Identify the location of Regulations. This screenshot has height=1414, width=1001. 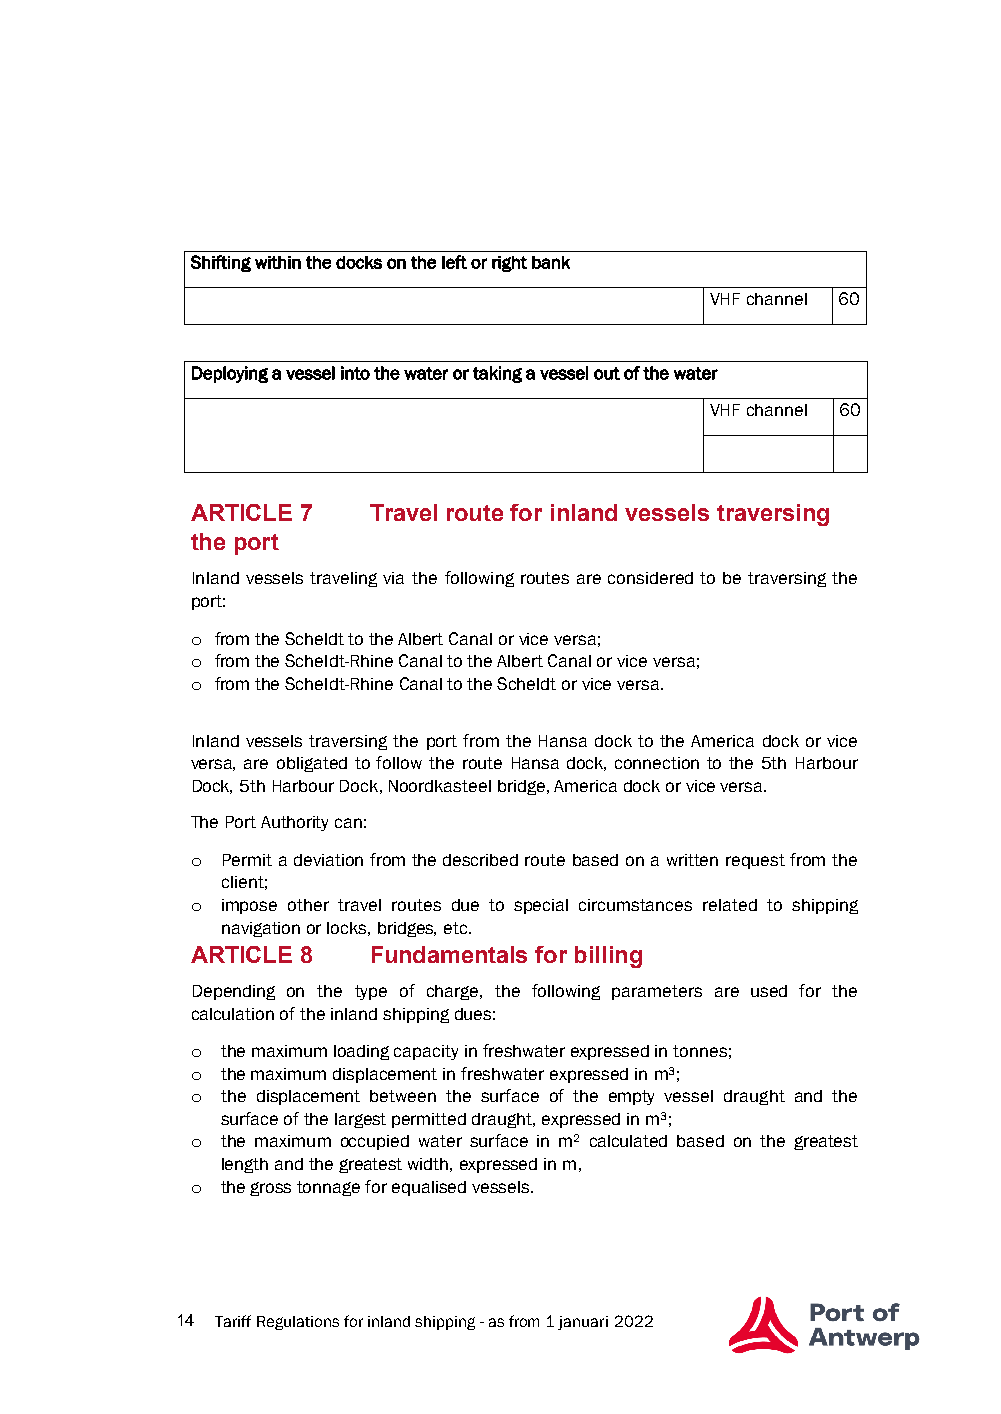
(298, 1323).
